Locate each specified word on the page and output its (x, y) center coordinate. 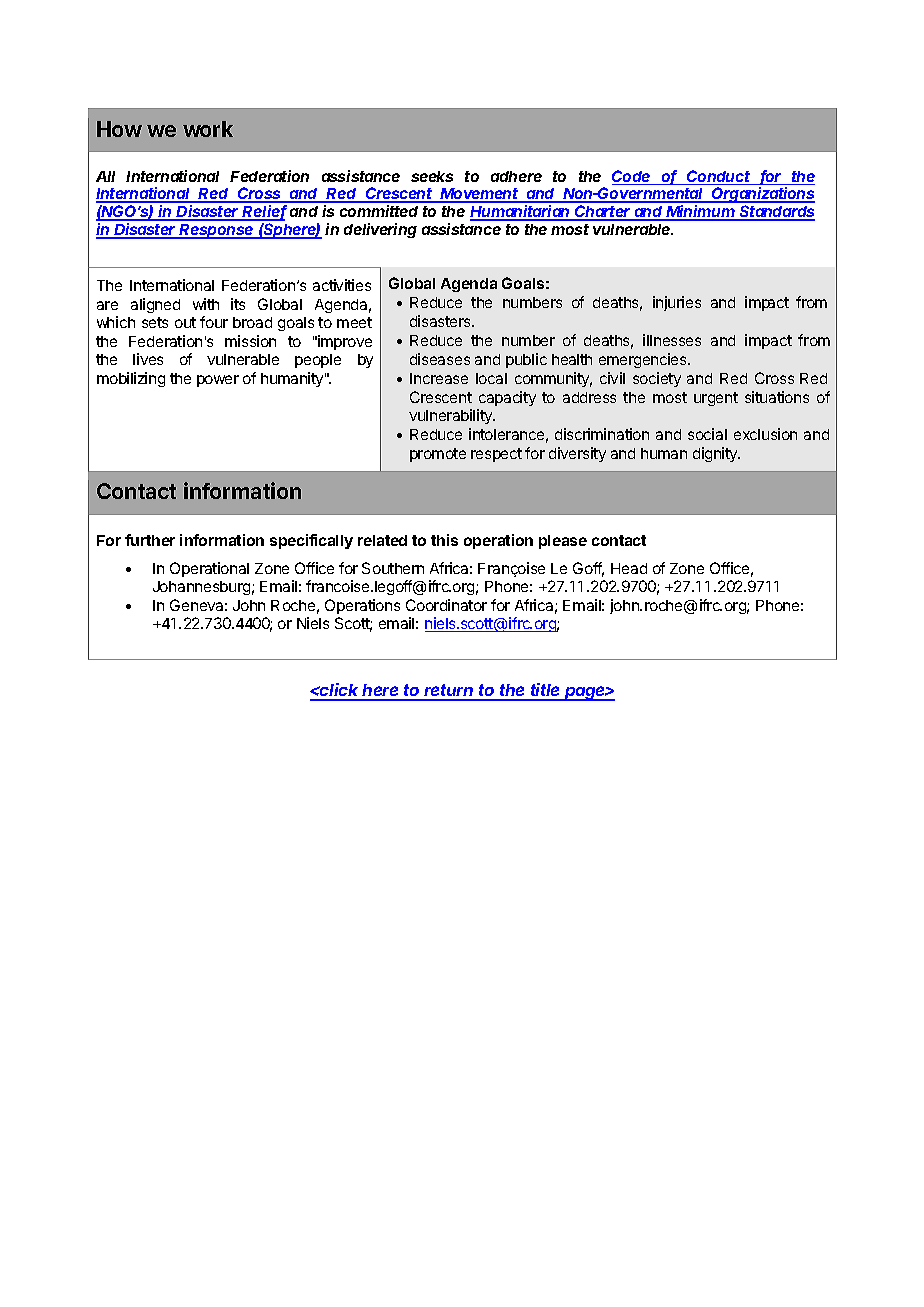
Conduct (719, 177)
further (150, 540)
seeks (432, 176)
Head (629, 568)
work (208, 129)
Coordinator (446, 605)
